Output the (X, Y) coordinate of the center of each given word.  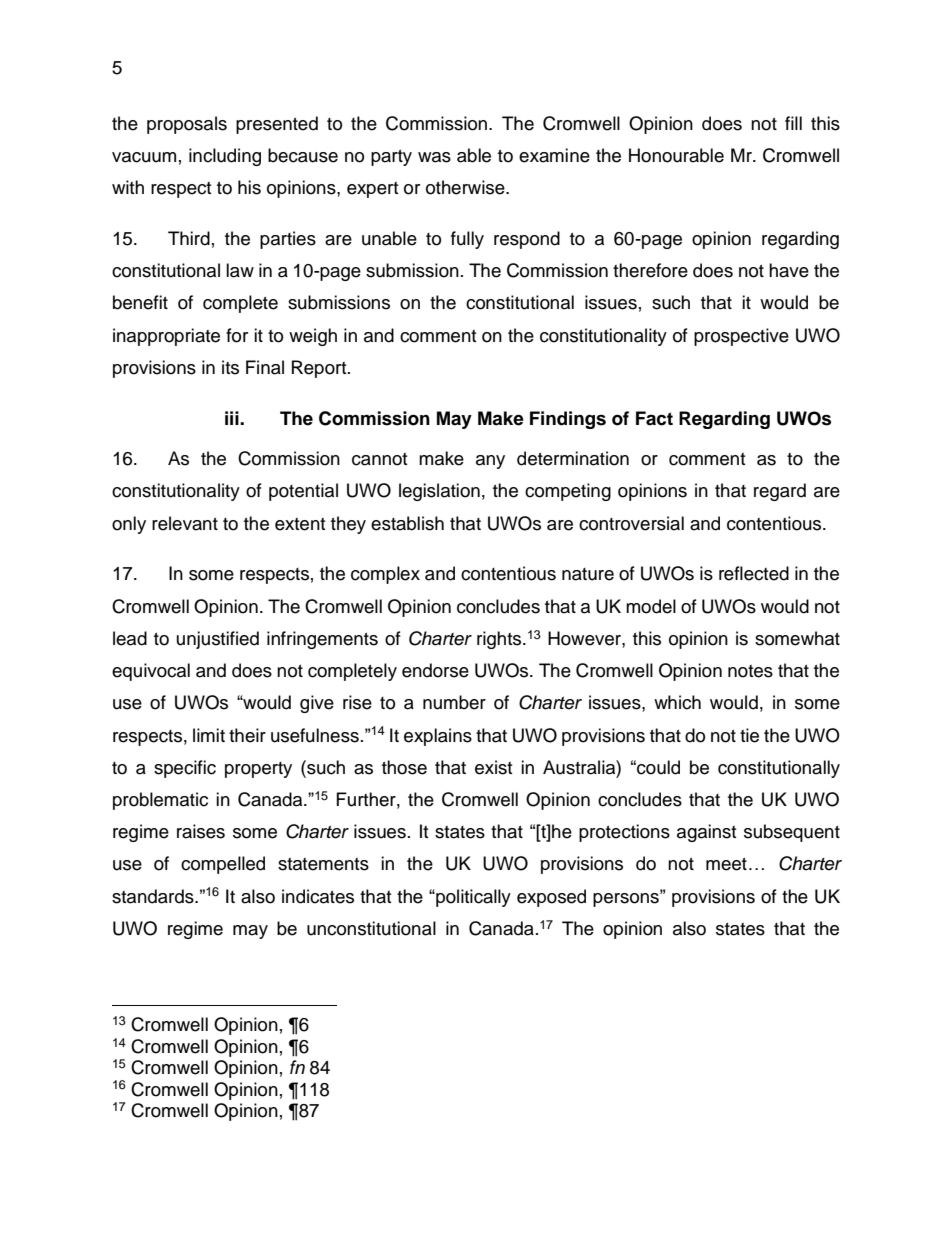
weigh (313, 337)
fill (793, 123)
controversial (631, 523)
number (454, 702)
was (434, 157)
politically (472, 898)
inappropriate (166, 337)
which (677, 702)
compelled (223, 865)
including (225, 157)
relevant (185, 523)
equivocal (151, 672)
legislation (439, 492)
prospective (741, 337)
